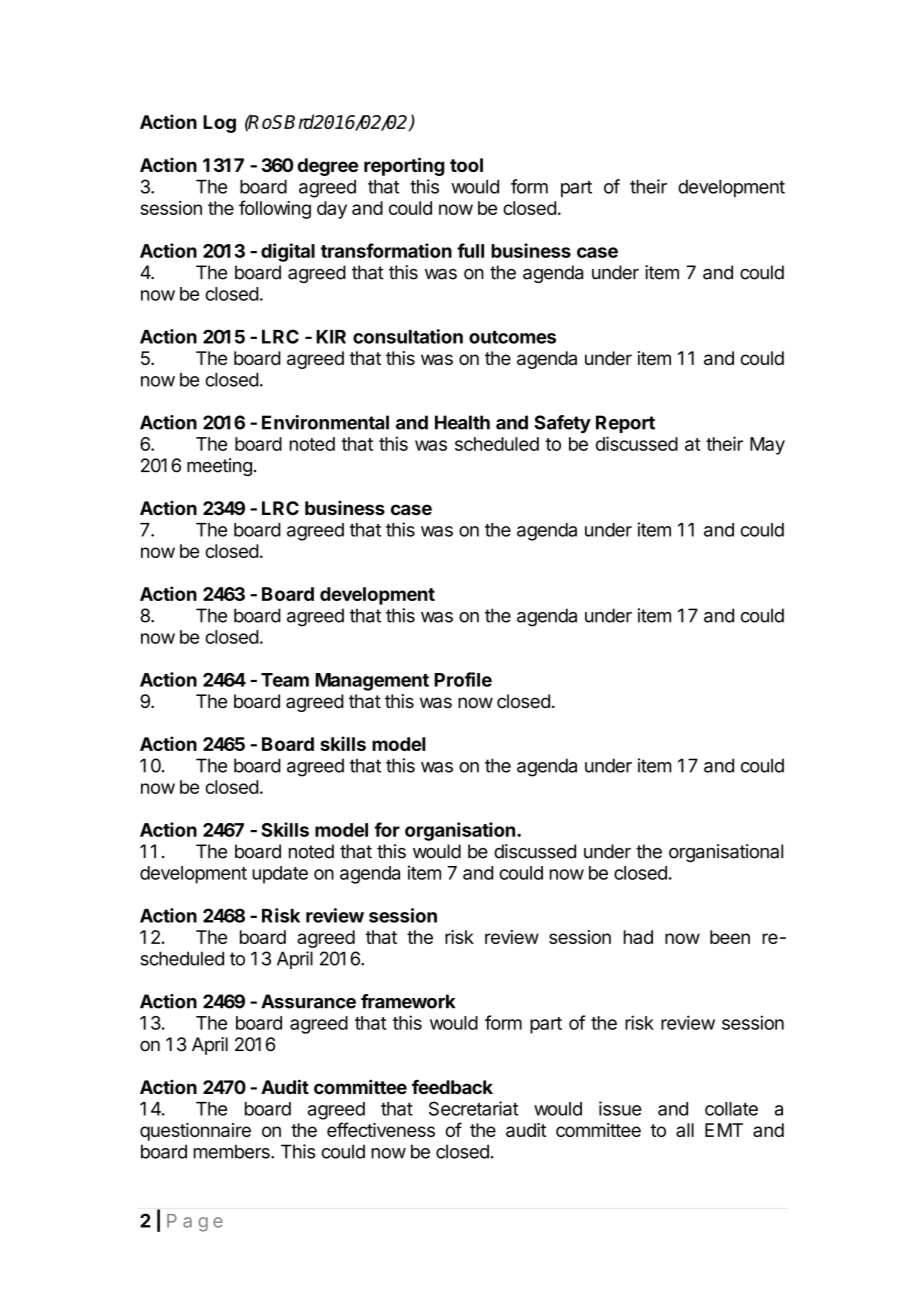  I want to click on Health, so click(462, 422).
